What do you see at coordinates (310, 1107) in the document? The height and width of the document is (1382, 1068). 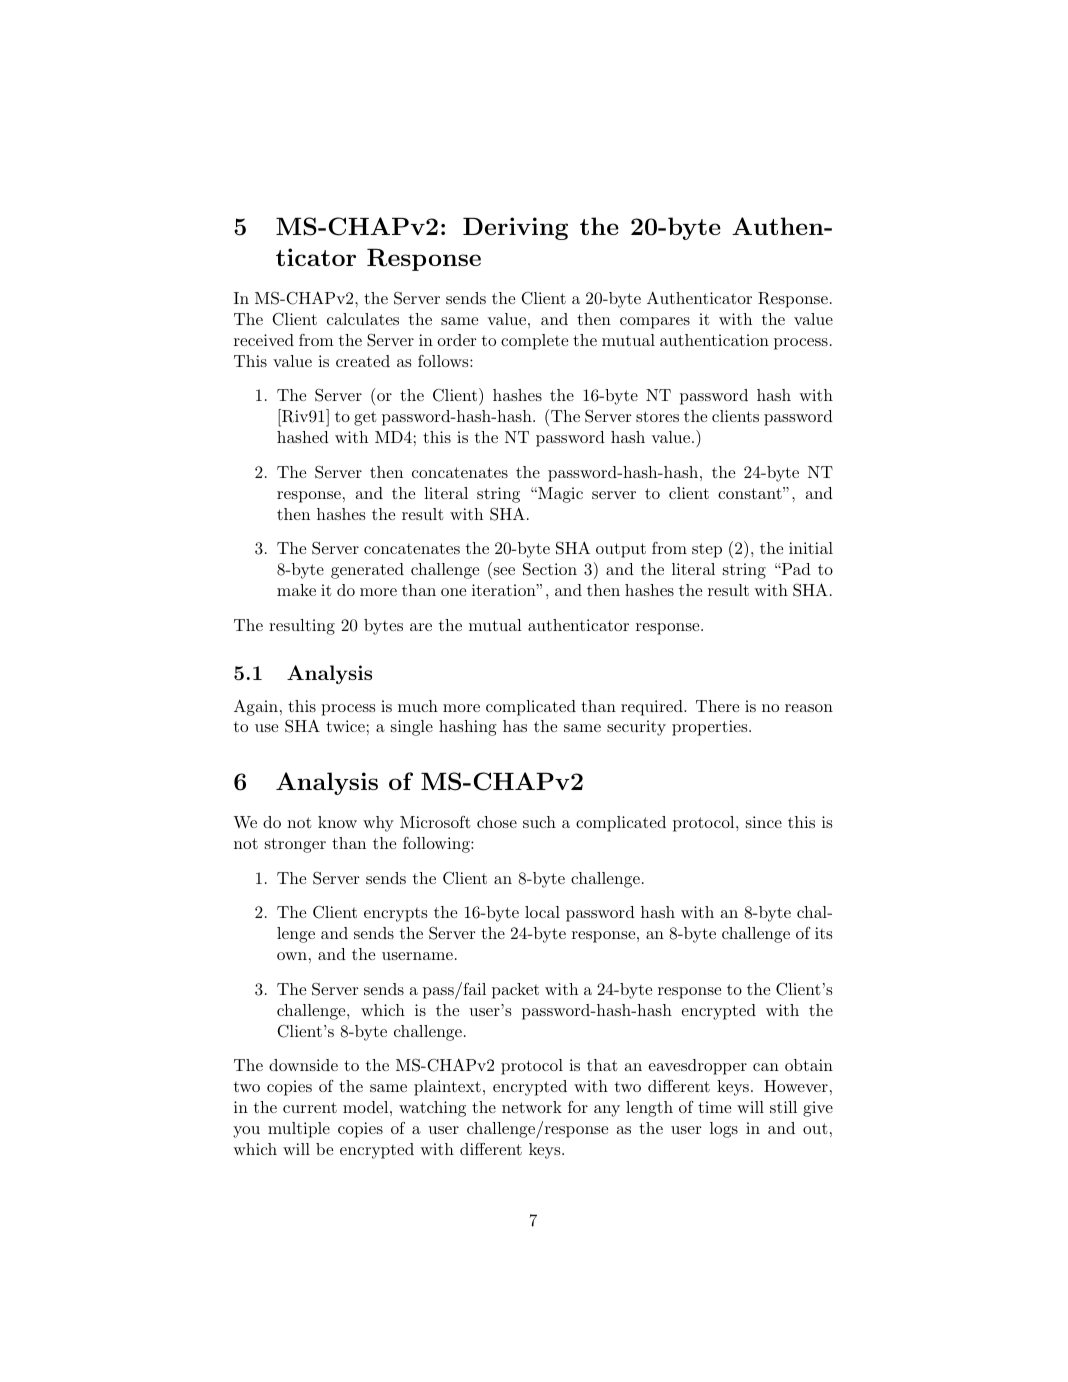 I see `current` at bounding box center [310, 1107].
